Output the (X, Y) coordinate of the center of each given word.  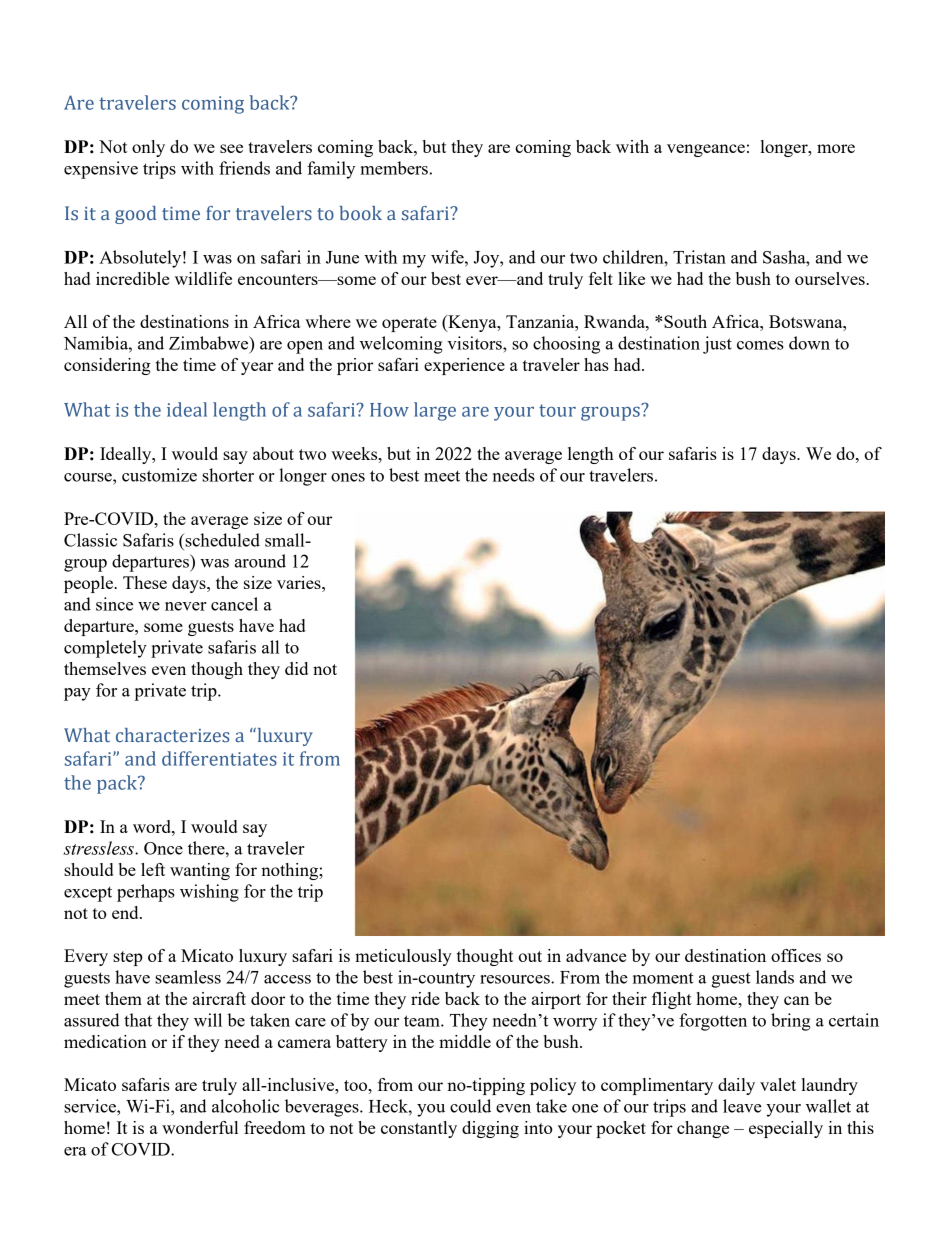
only (148, 148)
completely (105, 649)
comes (760, 345)
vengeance (706, 150)
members (394, 168)
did (296, 668)
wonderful (200, 1127)
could (470, 1106)
